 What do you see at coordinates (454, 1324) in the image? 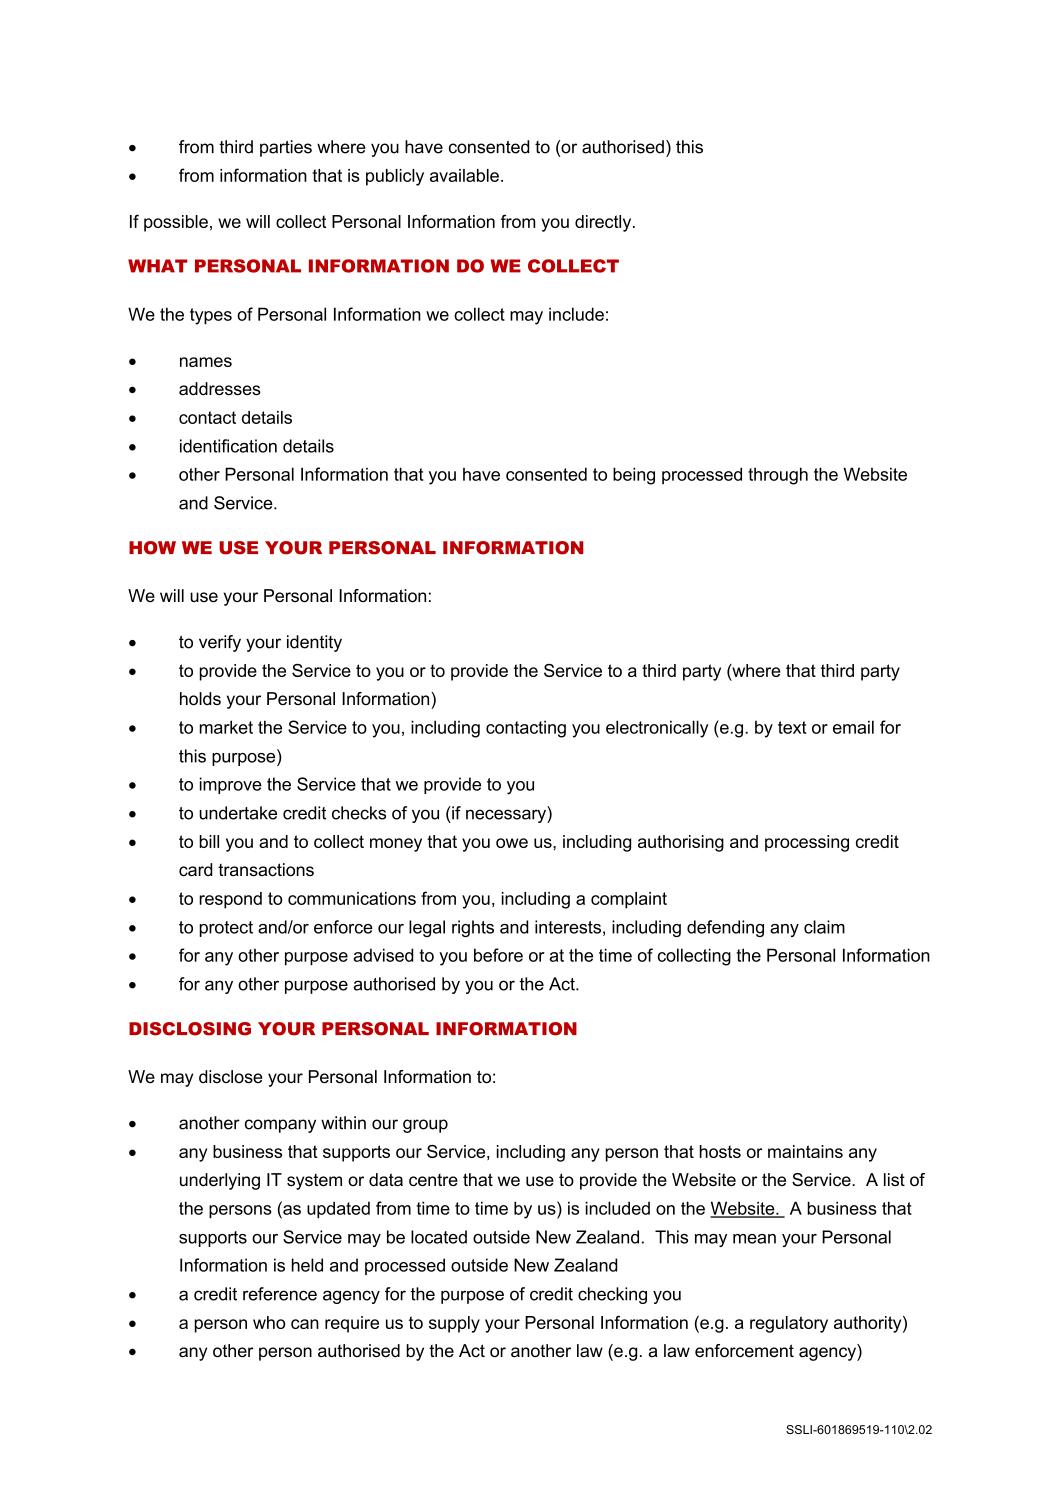
I see `supply` at bounding box center [454, 1324].
